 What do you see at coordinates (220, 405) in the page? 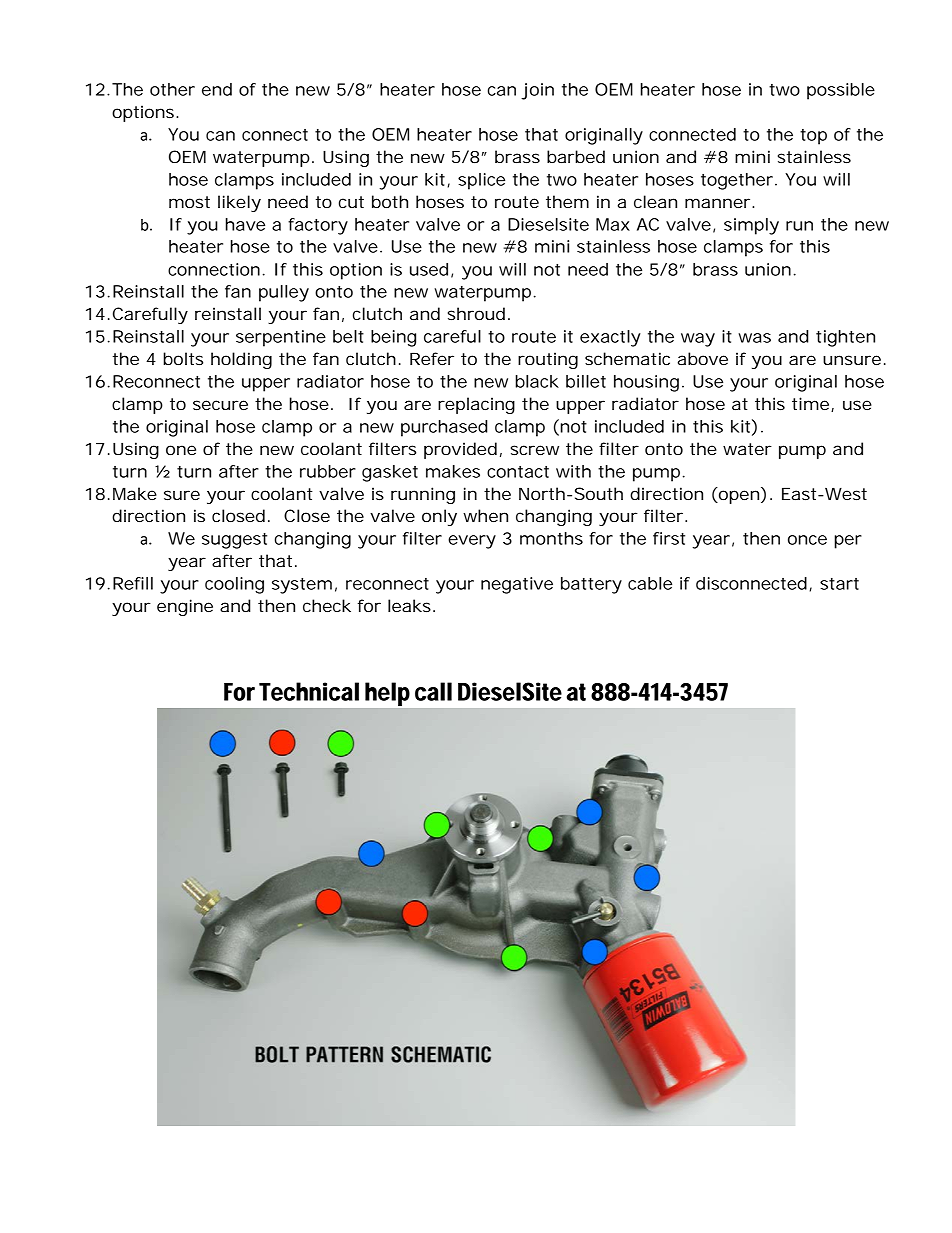
I see `secure` at bounding box center [220, 405].
